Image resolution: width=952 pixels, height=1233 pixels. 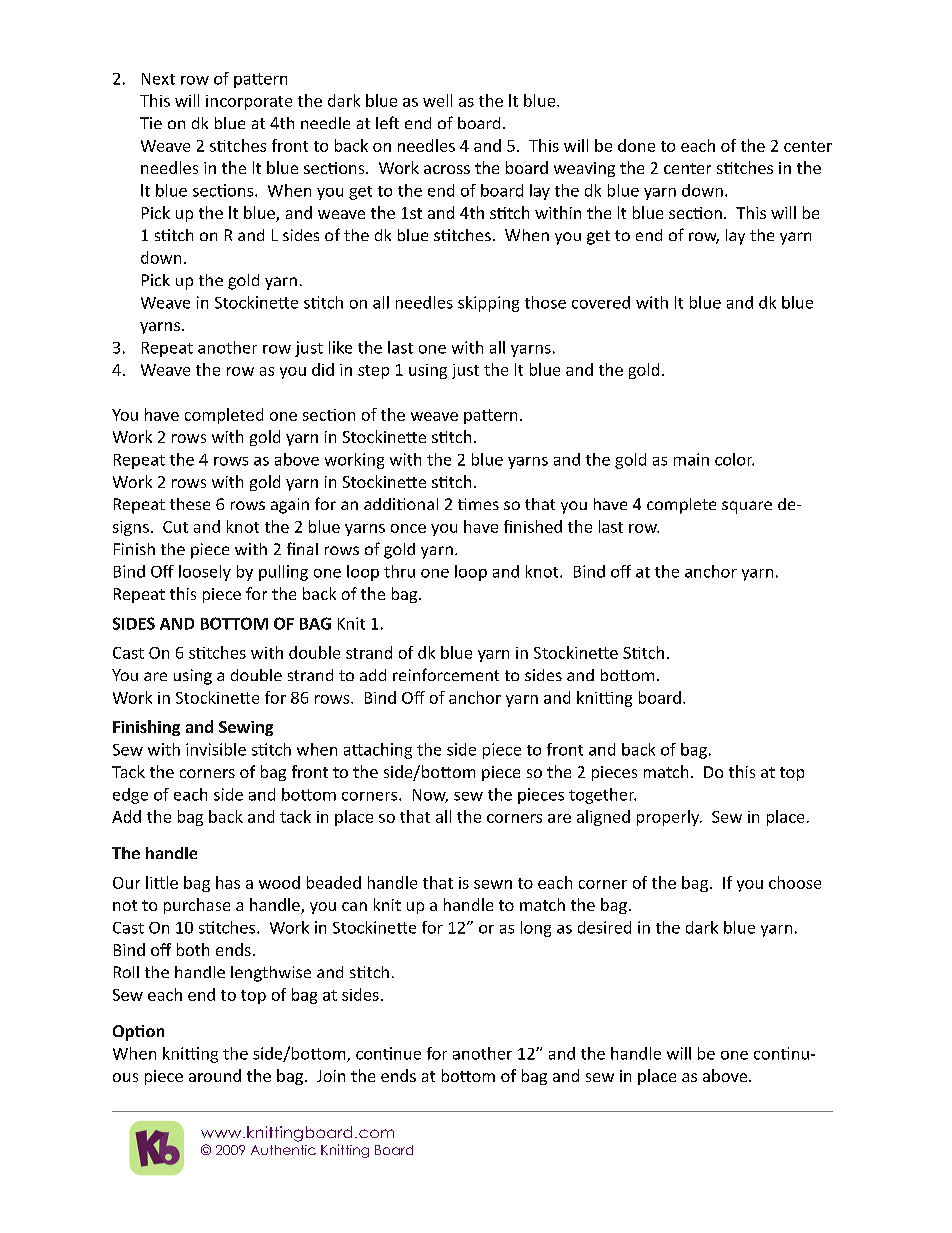 I want to click on incorporate, so click(x=249, y=102).
